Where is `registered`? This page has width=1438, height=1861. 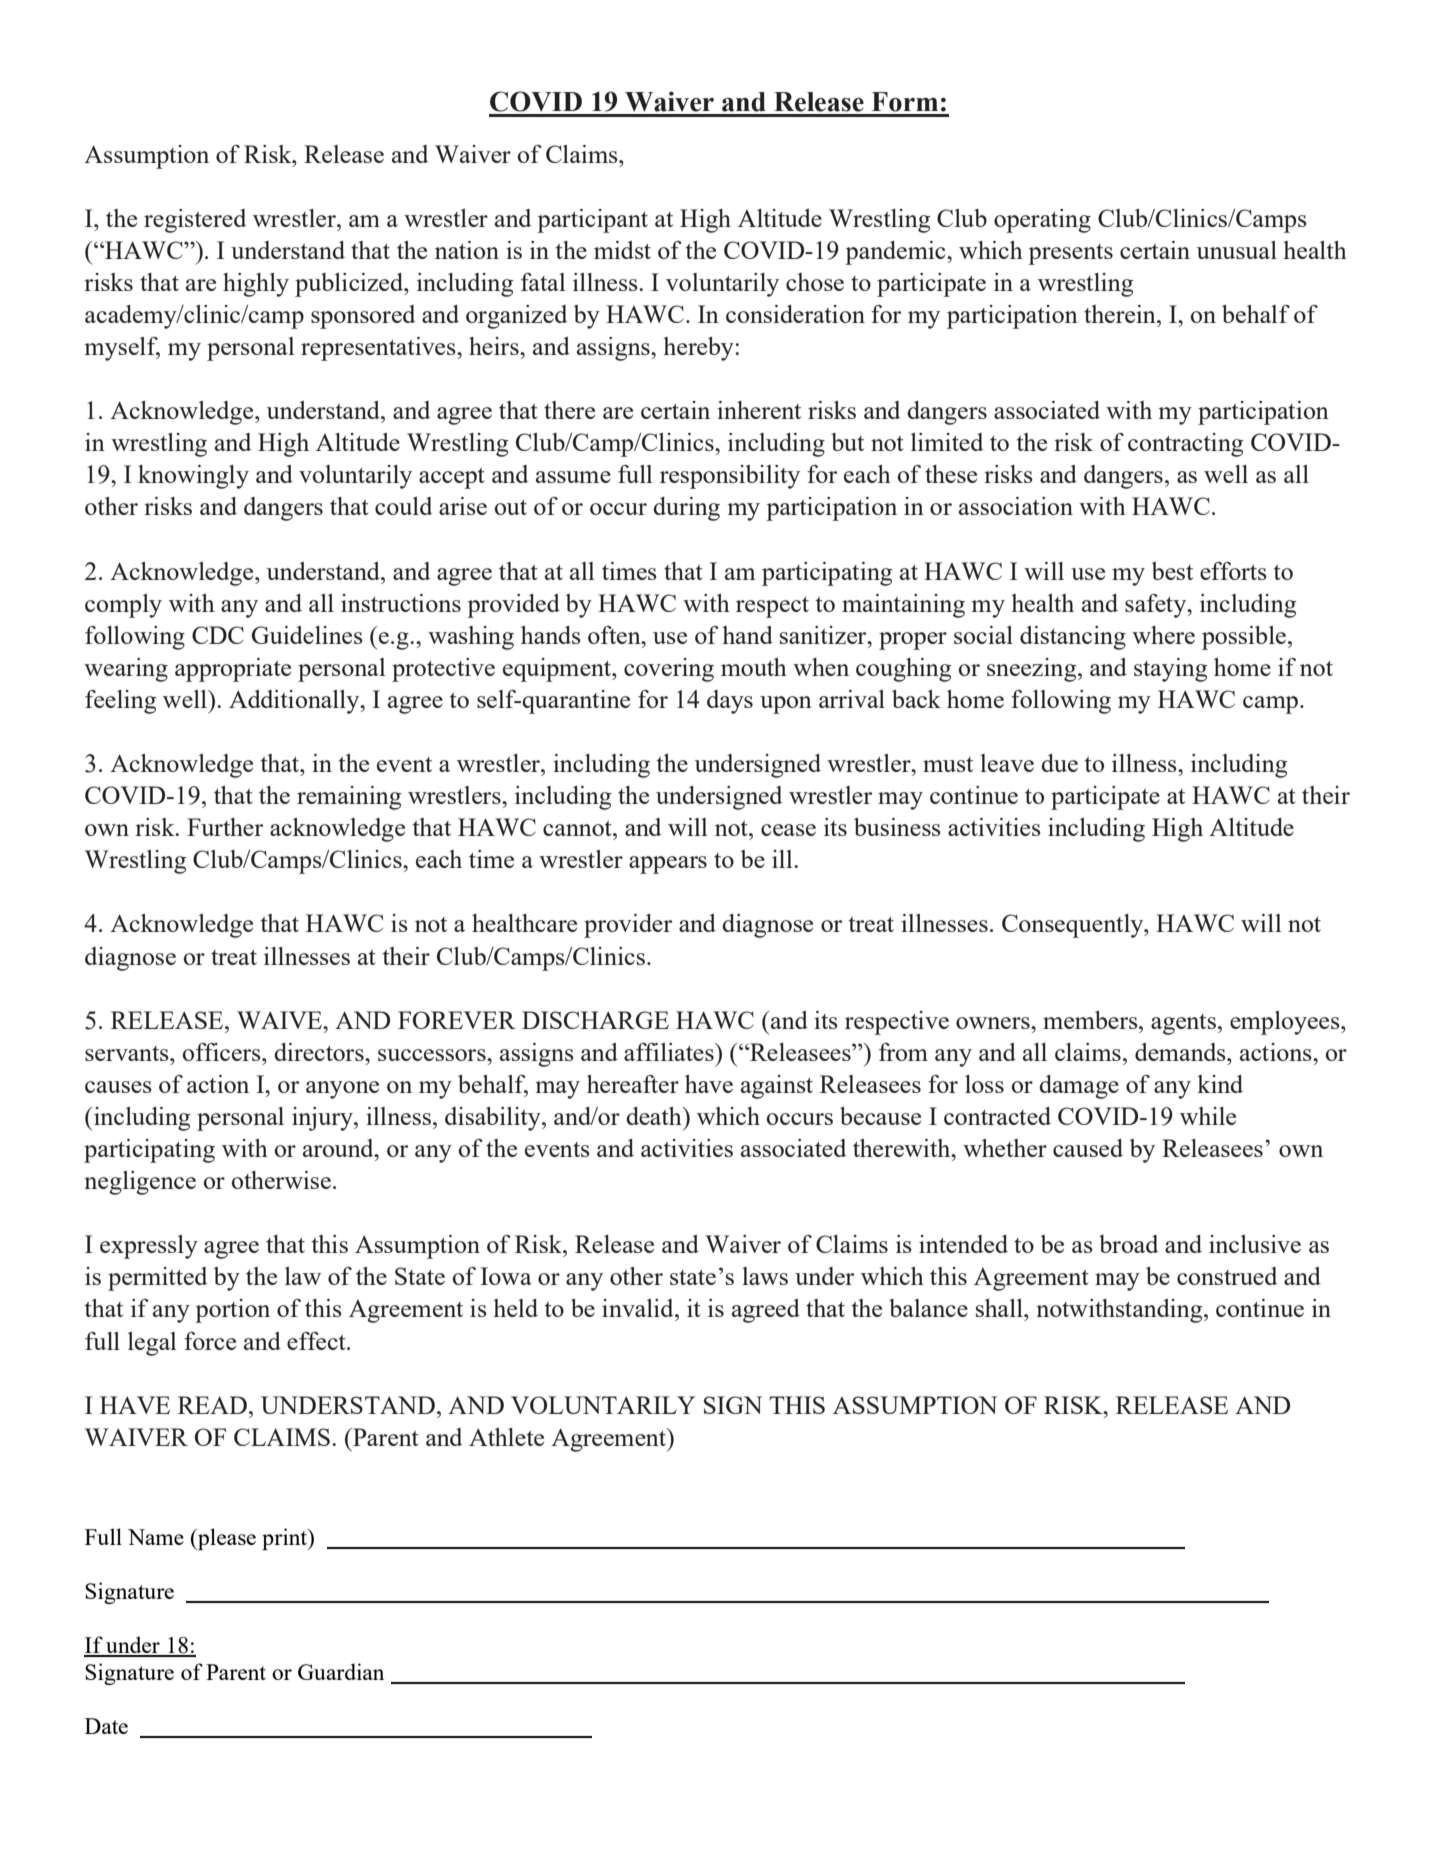
registered is located at coordinates (195, 221).
